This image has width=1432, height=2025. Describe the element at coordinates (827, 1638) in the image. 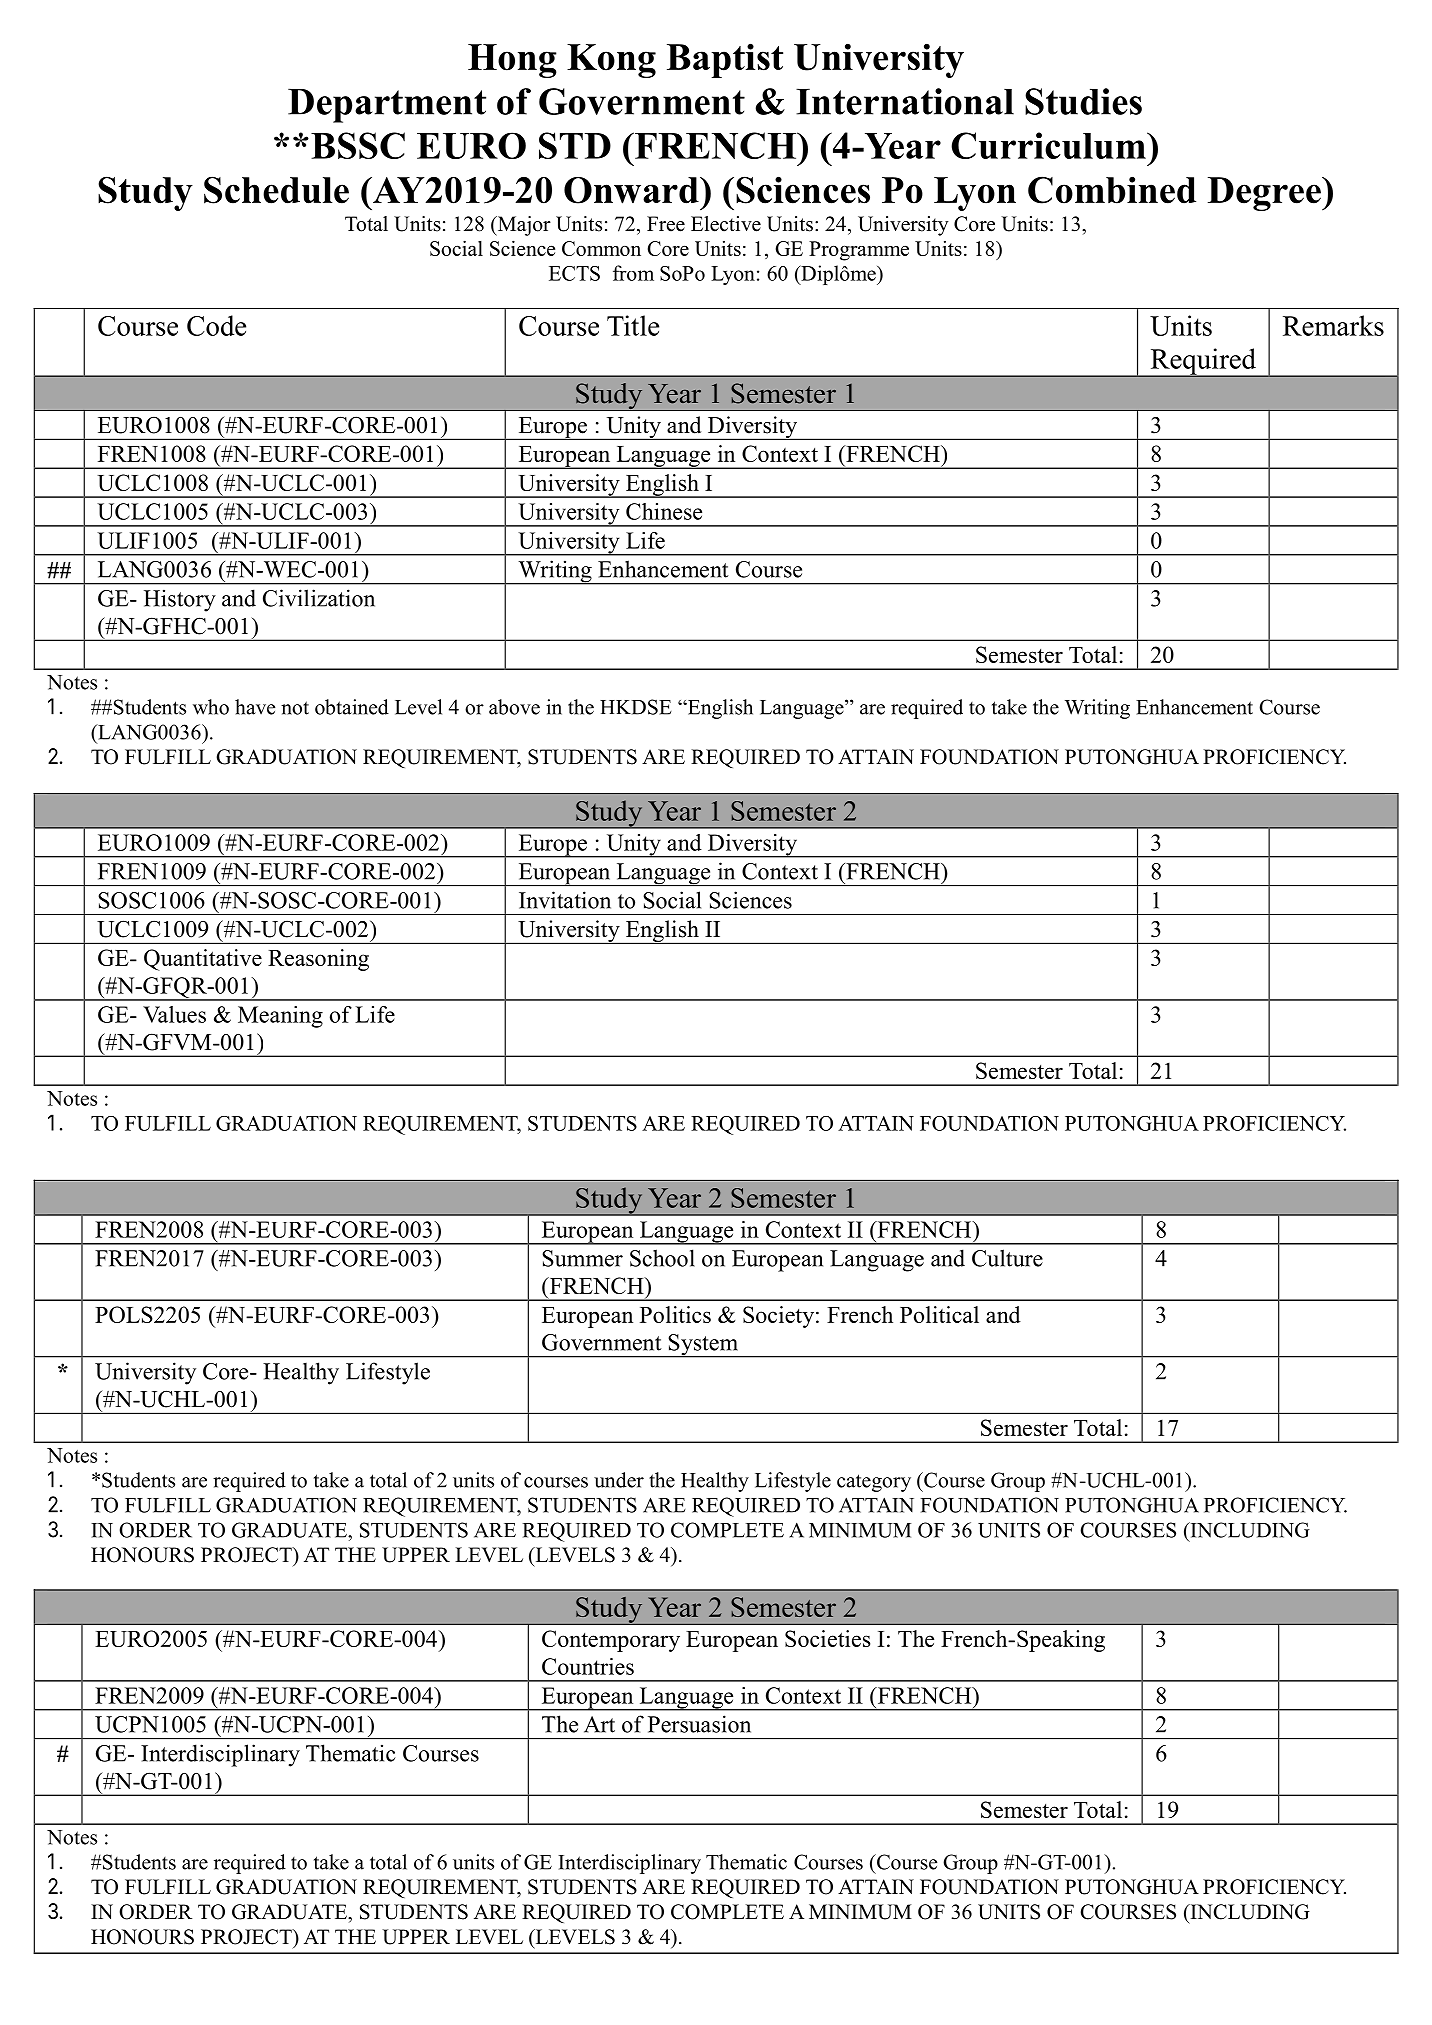

I see `Societies` at that location.
